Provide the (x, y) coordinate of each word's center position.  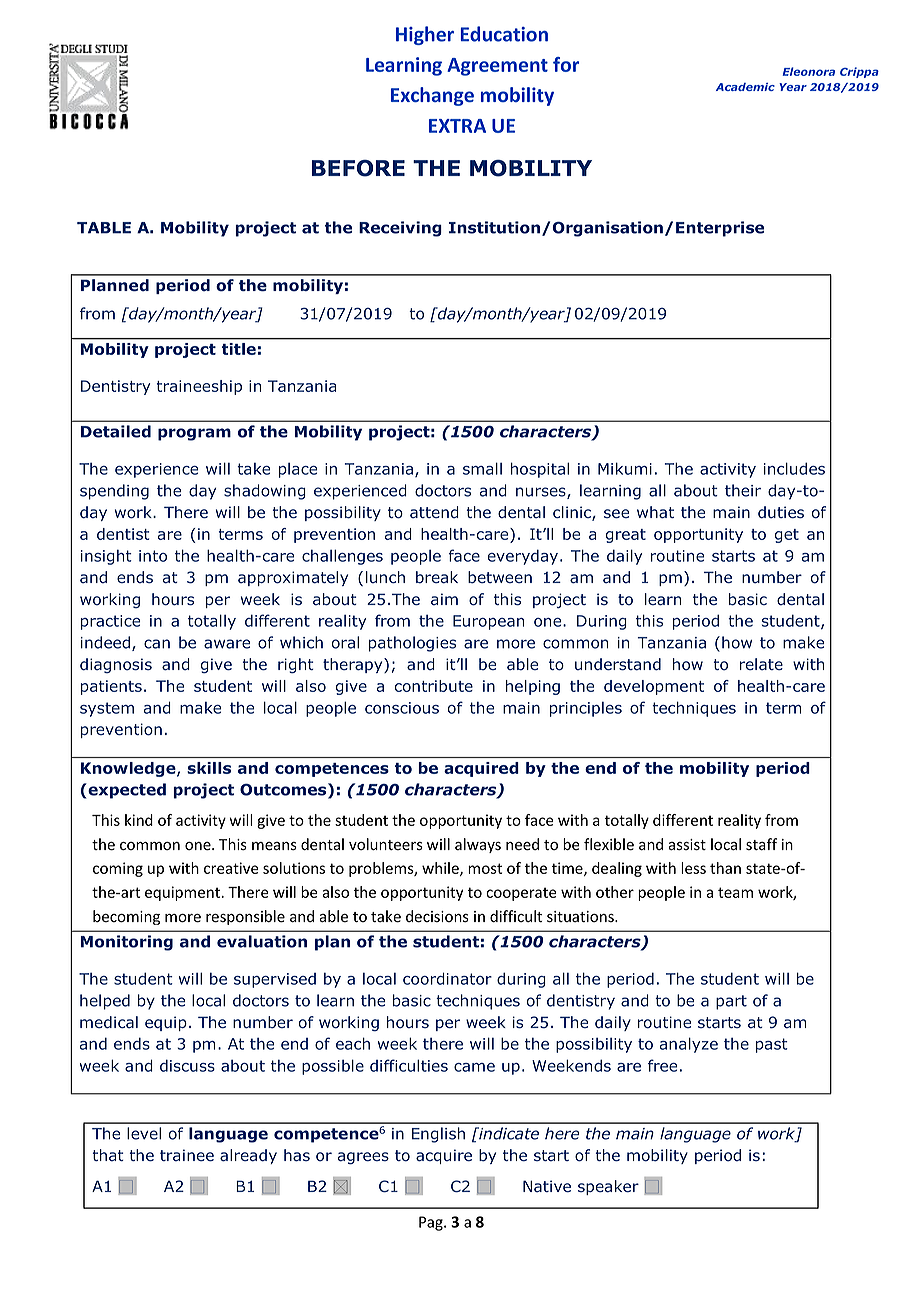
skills (209, 768)
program (194, 434)
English (438, 1135)
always (478, 845)
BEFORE (358, 168)
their (743, 490)
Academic (745, 87)
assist (687, 845)
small (482, 468)
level (144, 1133)
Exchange (432, 96)
